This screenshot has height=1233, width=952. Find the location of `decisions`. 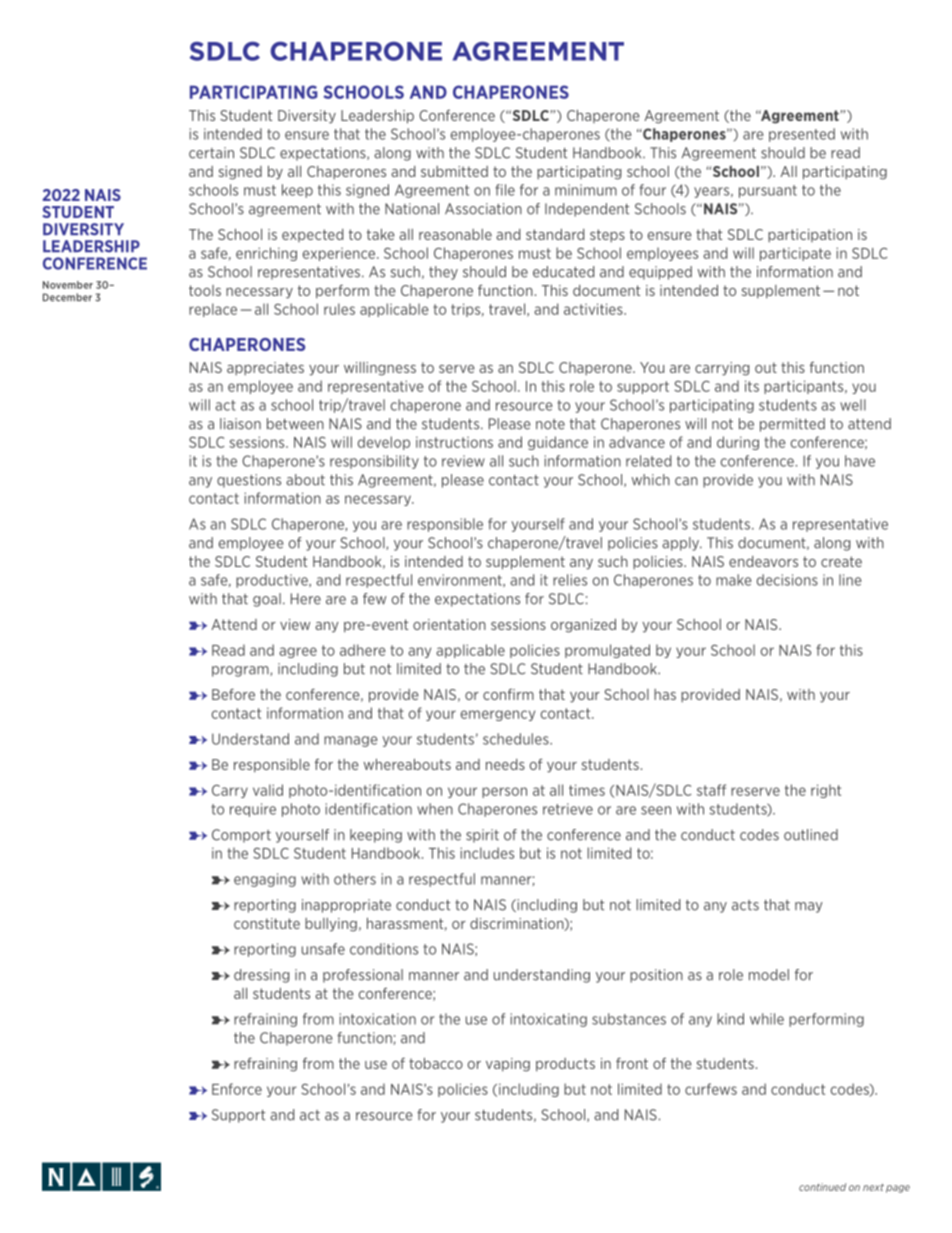

decisions is located at coordinates (787, 580).
